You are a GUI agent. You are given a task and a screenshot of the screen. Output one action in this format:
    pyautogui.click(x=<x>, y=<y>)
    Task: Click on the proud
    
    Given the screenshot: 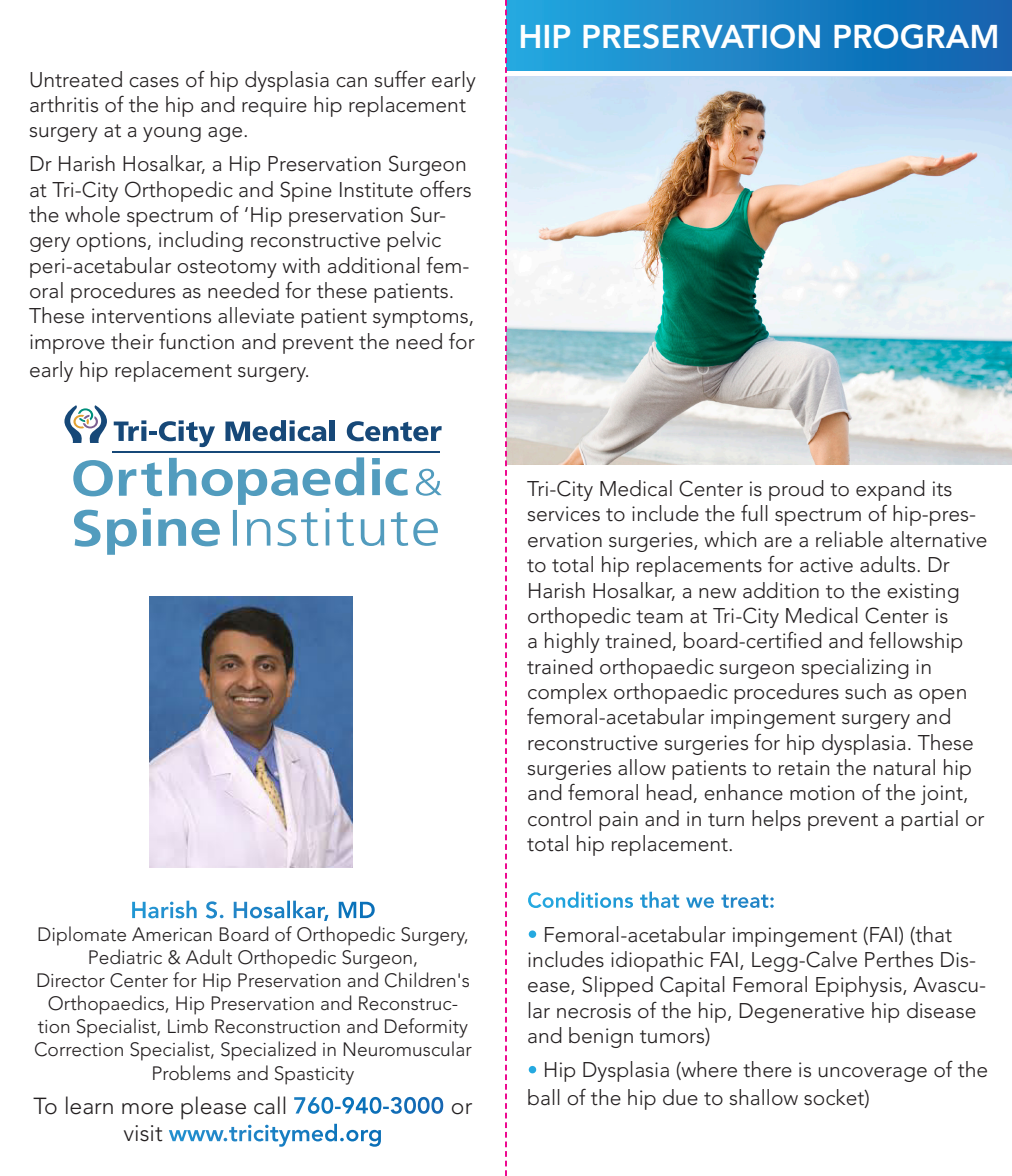 What is the action you would take?
    pyautogui.click(x=796, y=490)
